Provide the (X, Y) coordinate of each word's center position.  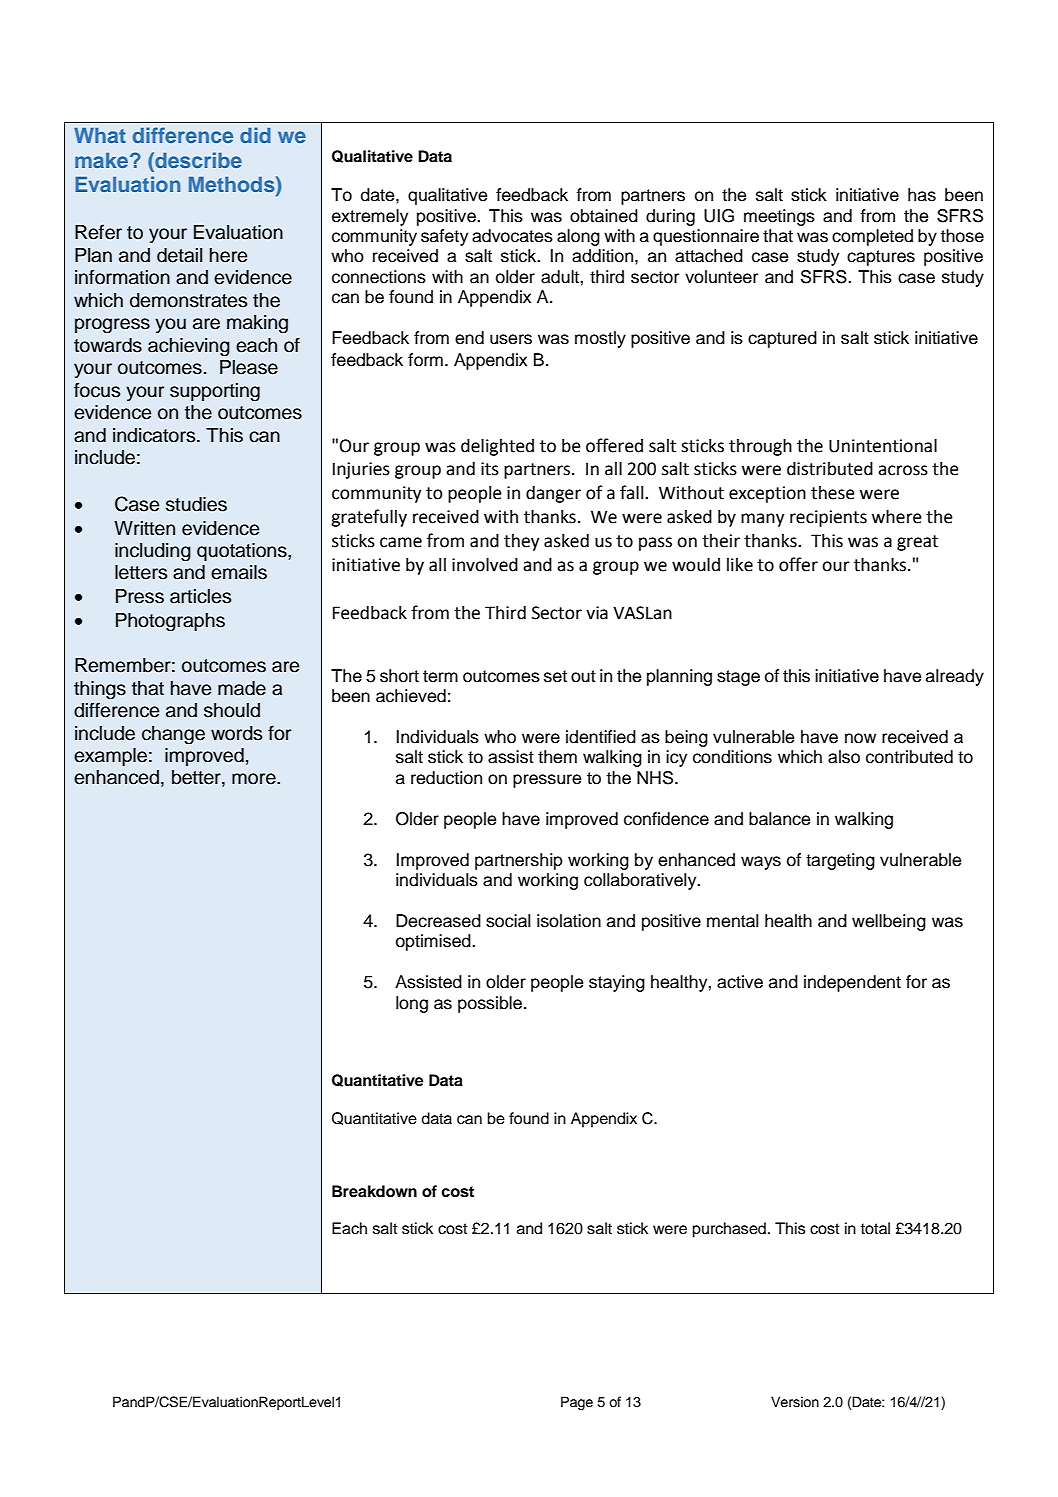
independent (852, 983)
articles (200, 596)
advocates (512, 236)
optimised (434, 942)
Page (577, 1403)
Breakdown (374, 1191)
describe (197, 160)
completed (872, 237)
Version (795, 1402)
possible (490, 1004)
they (522, 542)
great (917, 543)
